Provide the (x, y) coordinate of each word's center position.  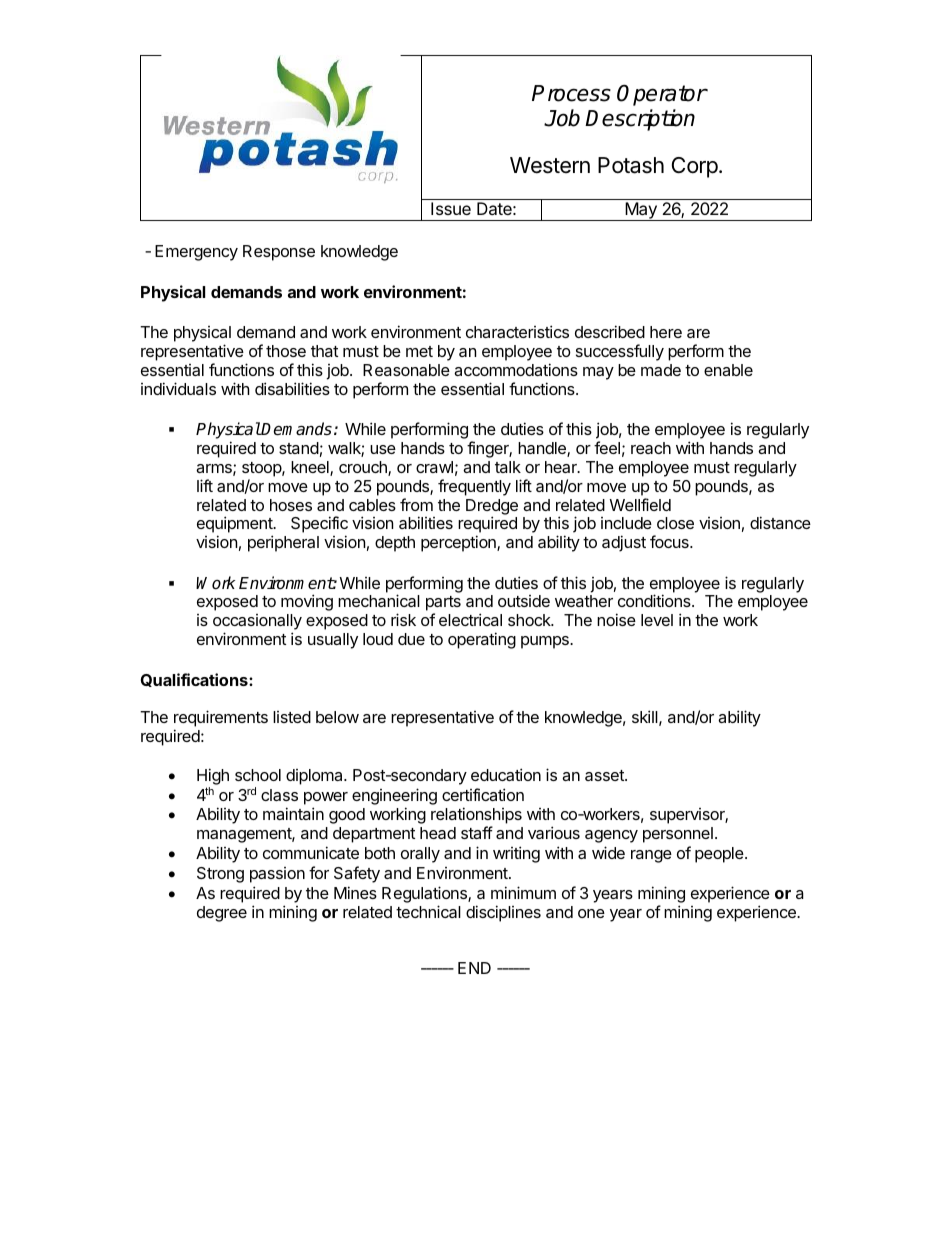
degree (222, 914)
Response (279, 253)
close (675, 523)
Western (550, 165)
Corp (695, 167)
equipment (236, 526)
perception (459, 543)
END (474, 968)
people (720, 855)
